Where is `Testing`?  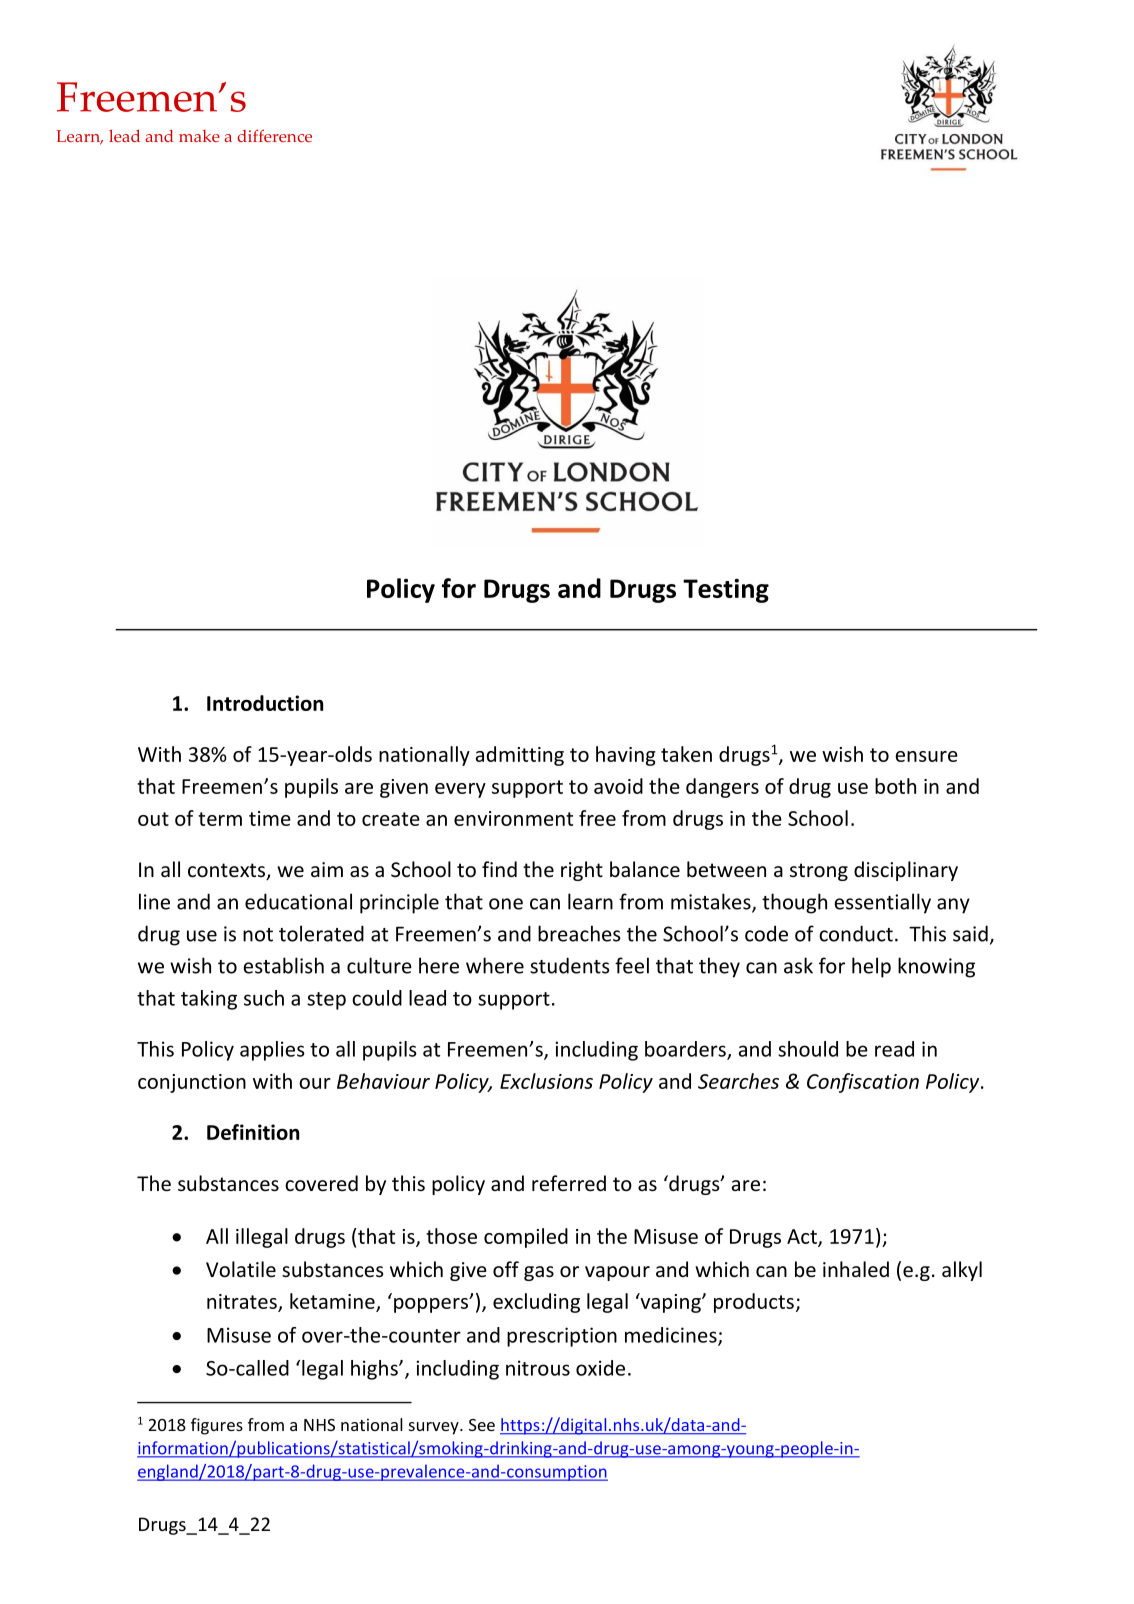
Testing is located at coordinates (726, 591).
